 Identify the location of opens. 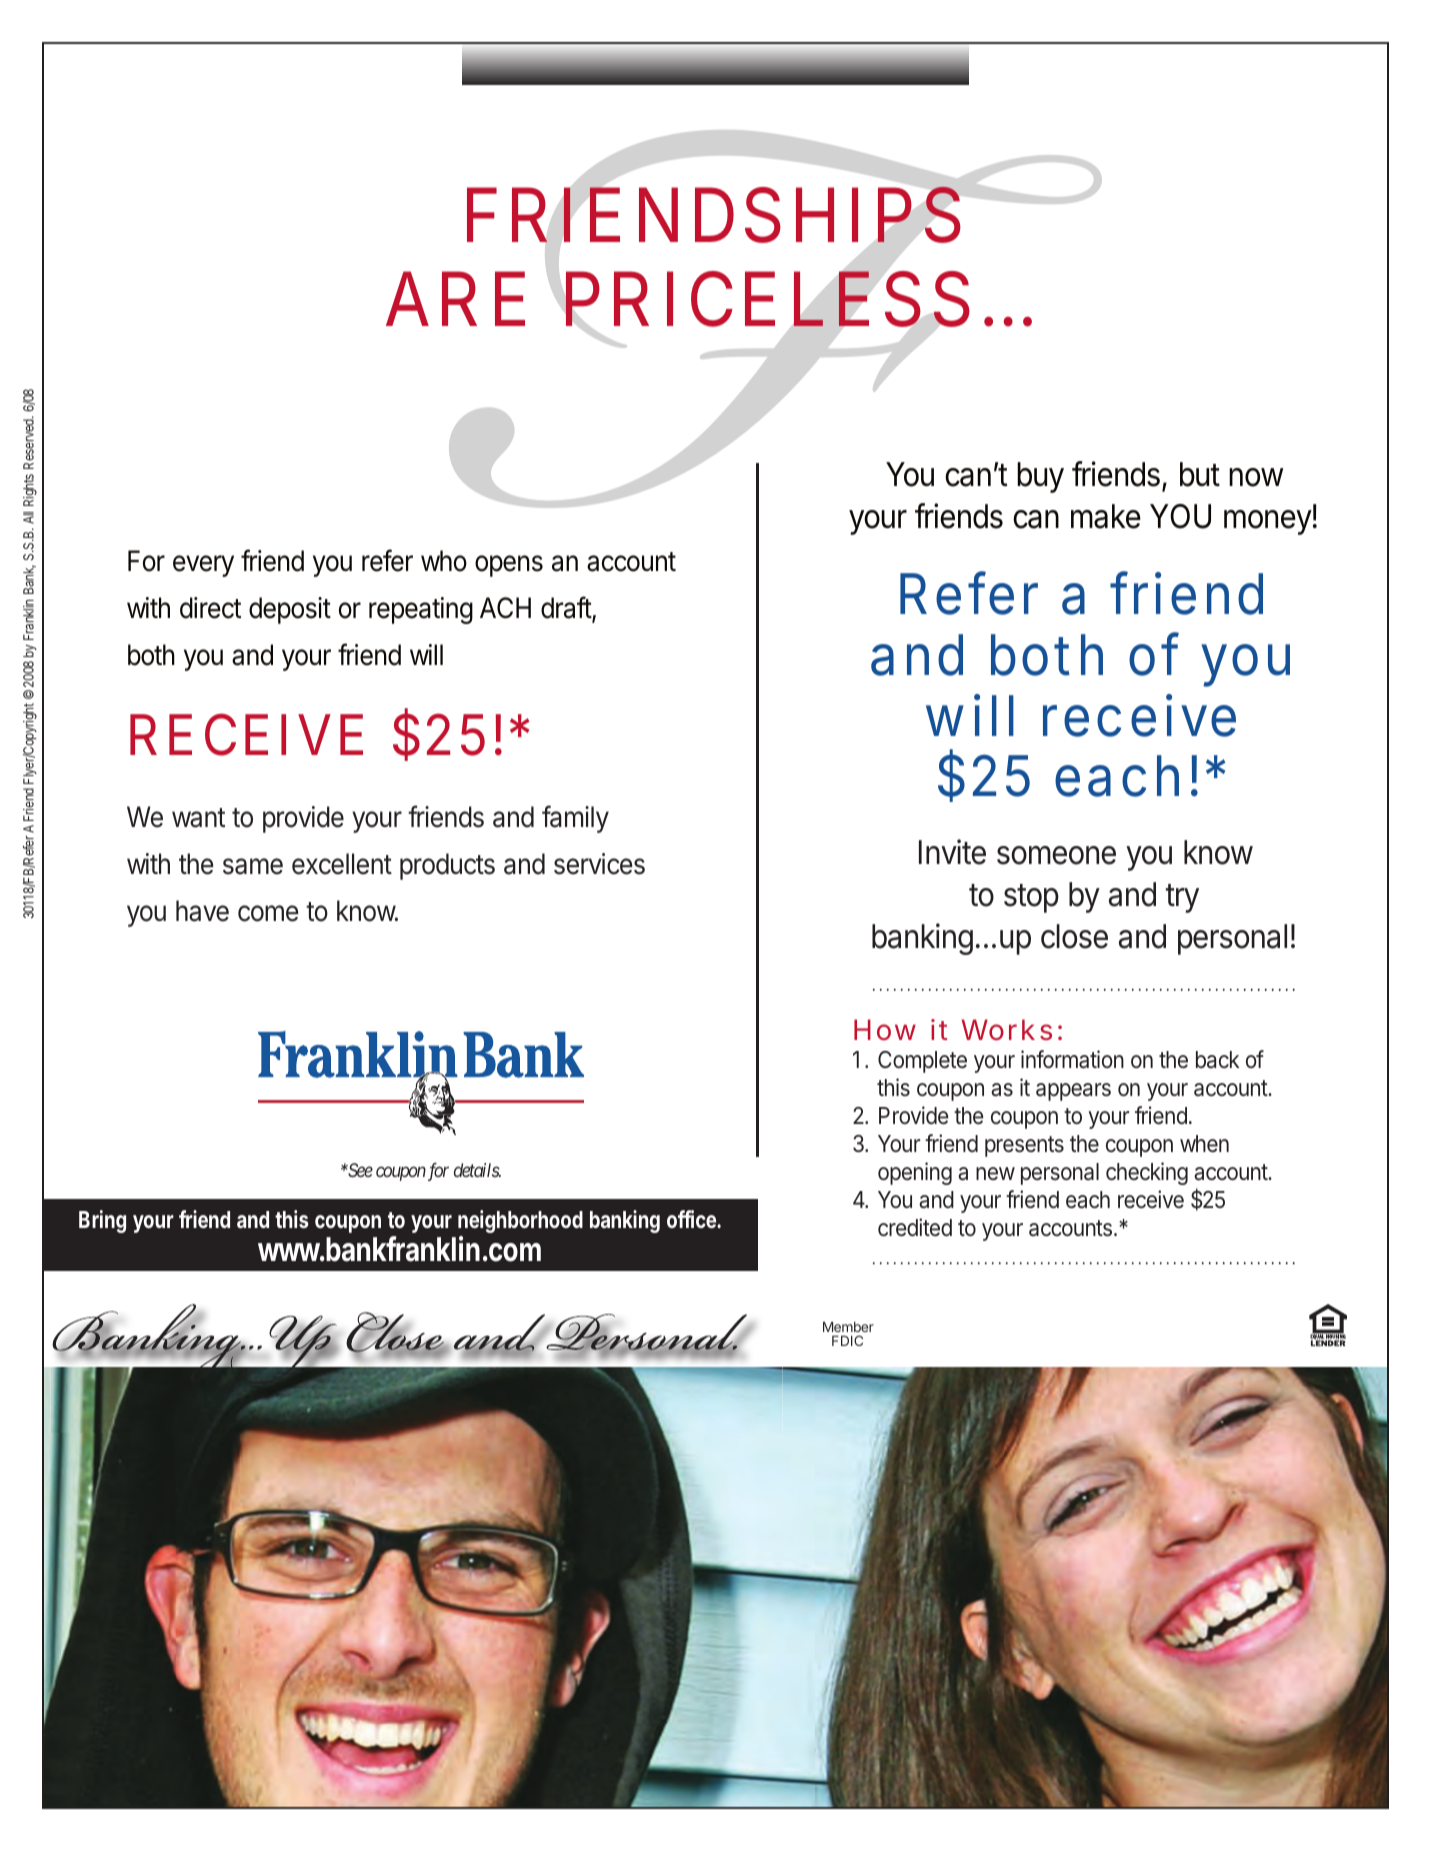
(509, 566).
